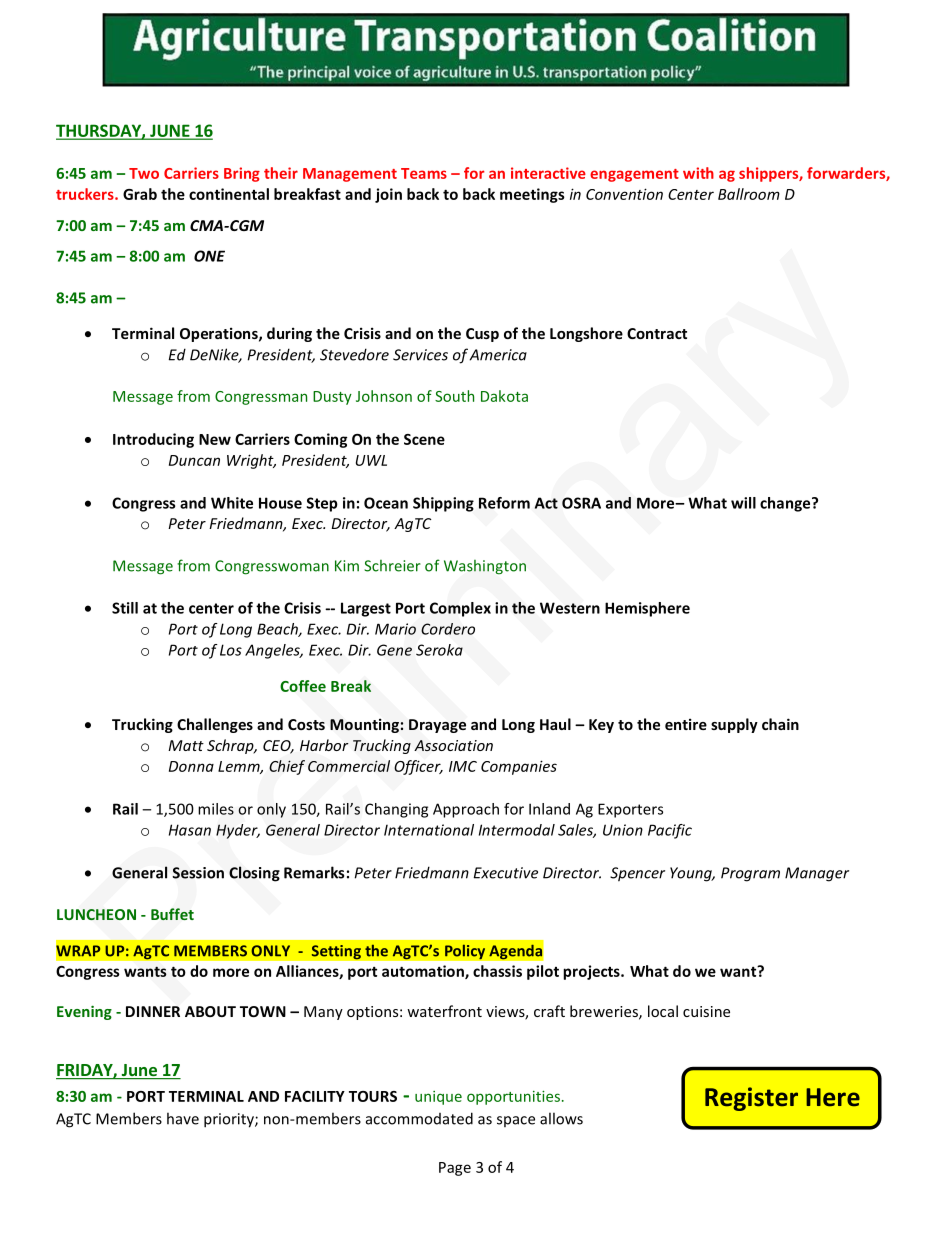 This screenshot has height=1233, width=952. Describe the element at coordinates (465, 952) in the screenshot. I see `Policy` at that location.
